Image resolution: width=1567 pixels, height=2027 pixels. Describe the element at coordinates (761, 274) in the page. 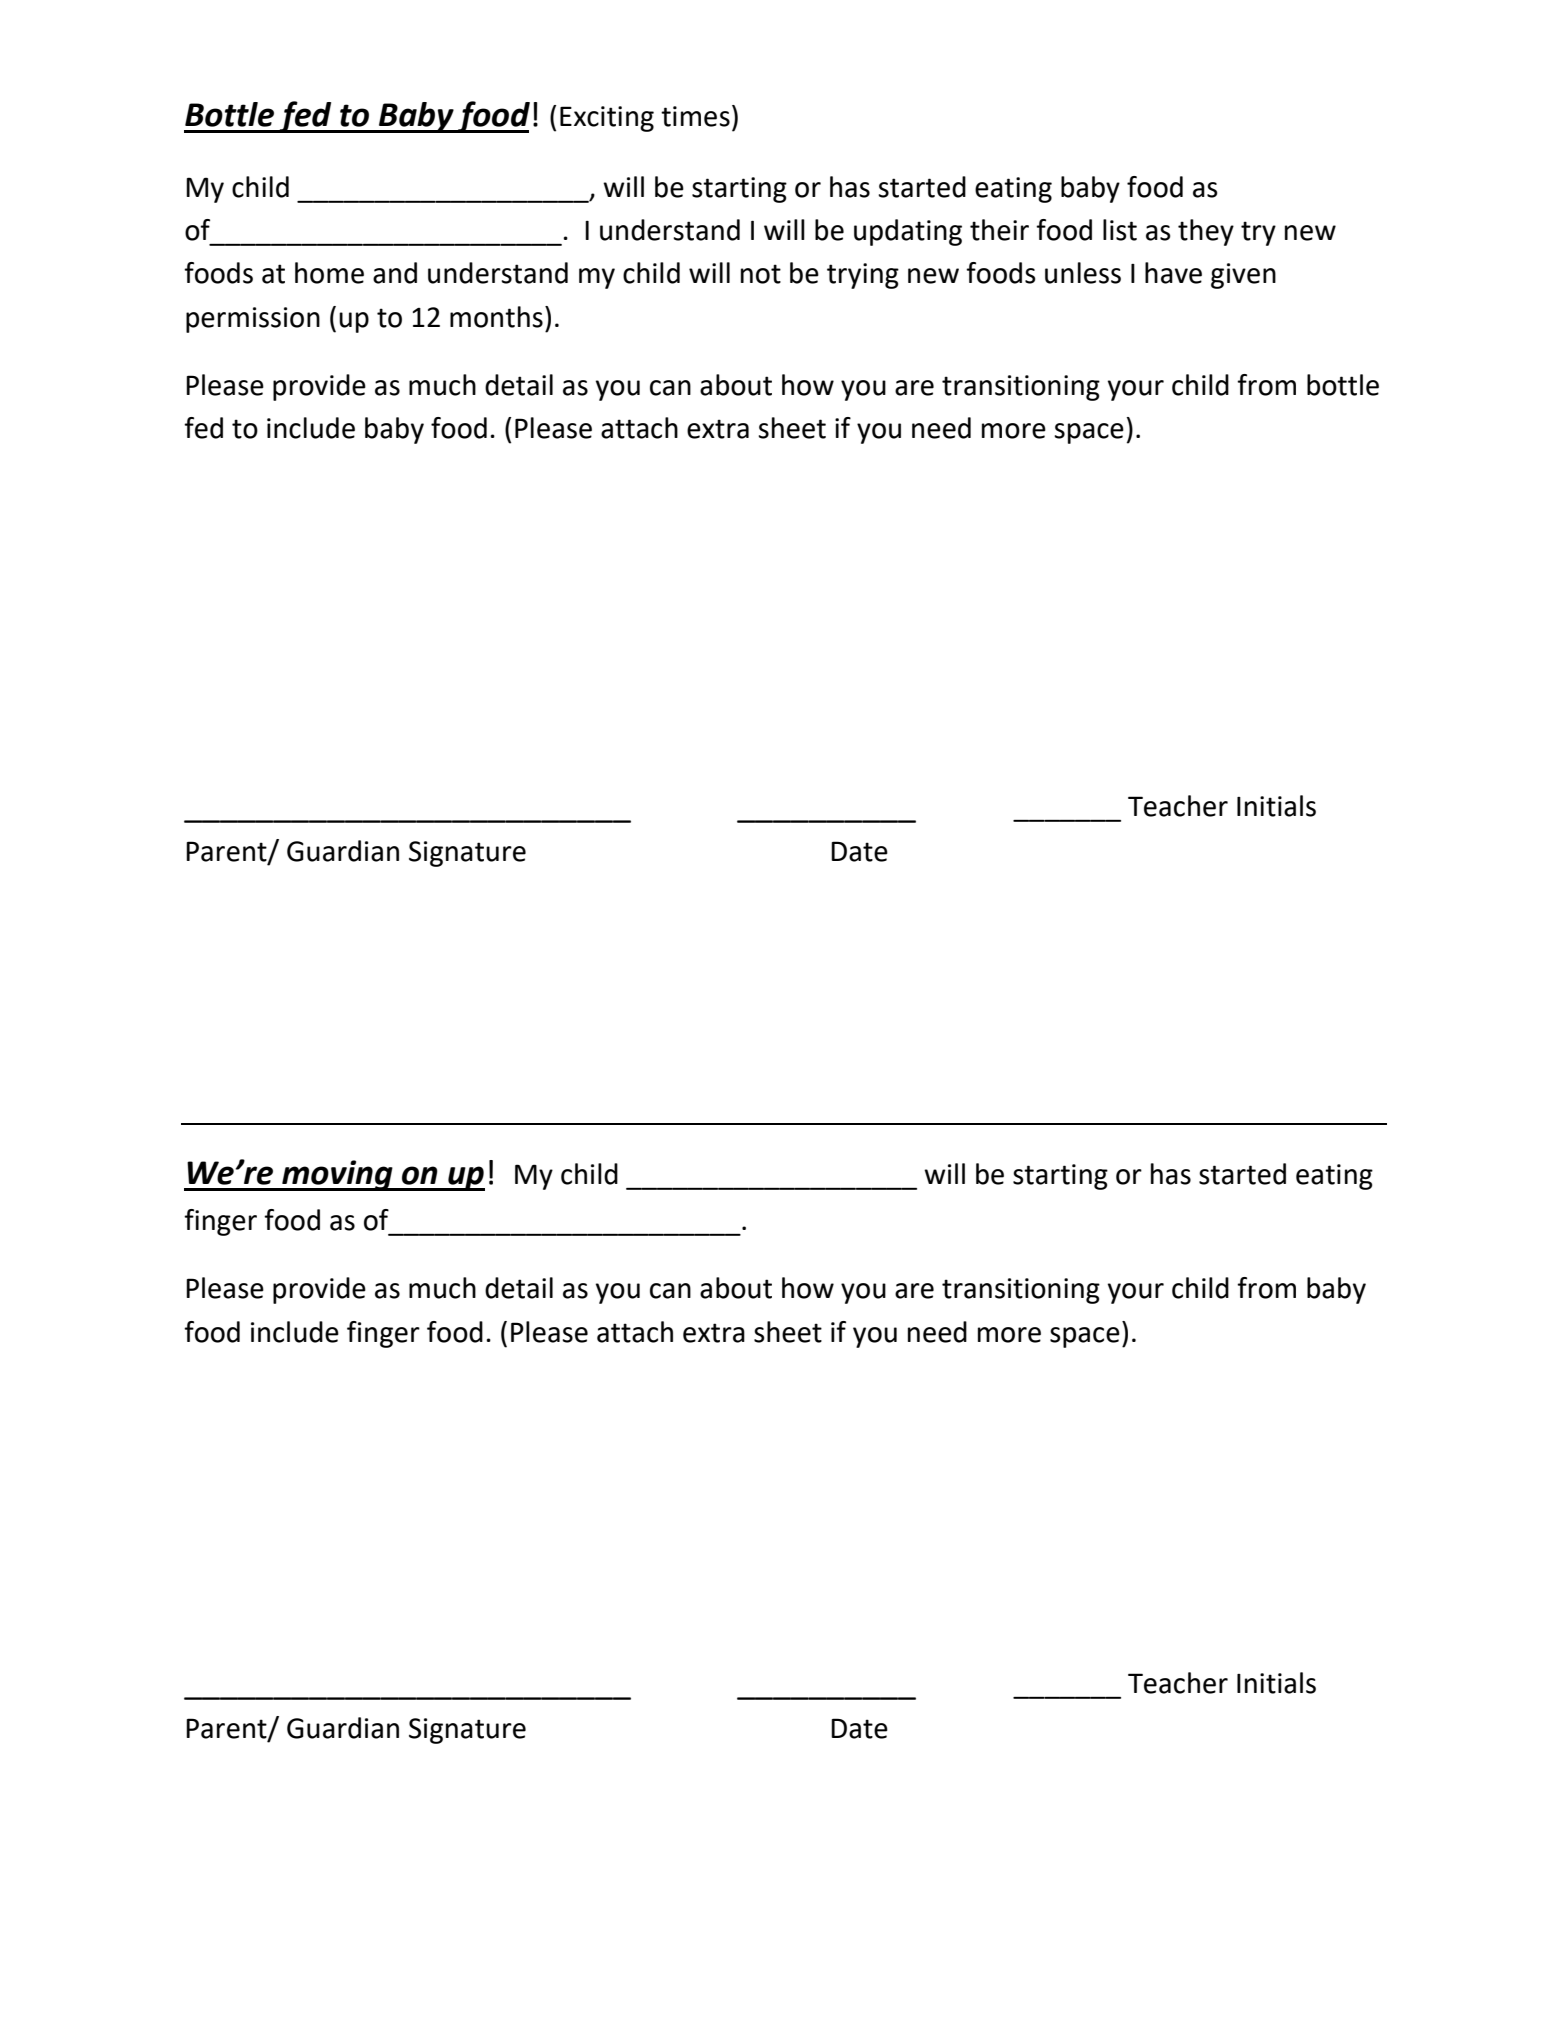

I see `not` at that location.
